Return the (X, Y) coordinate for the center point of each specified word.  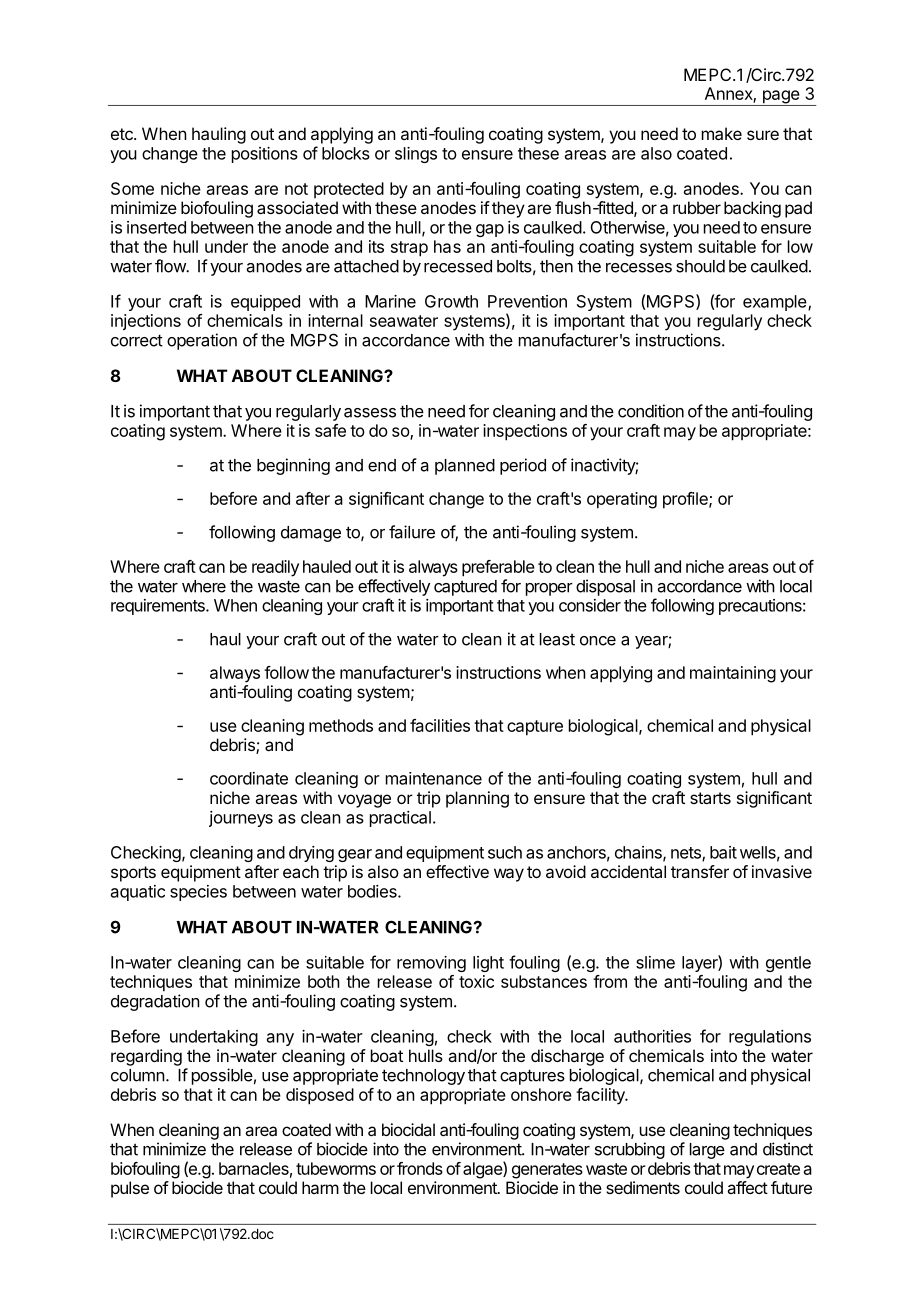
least (557, 639)
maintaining (733, 674)
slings (416, 155)
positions (265, 155)
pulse (130, 1189)
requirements (159, 607)
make (722, 133)
